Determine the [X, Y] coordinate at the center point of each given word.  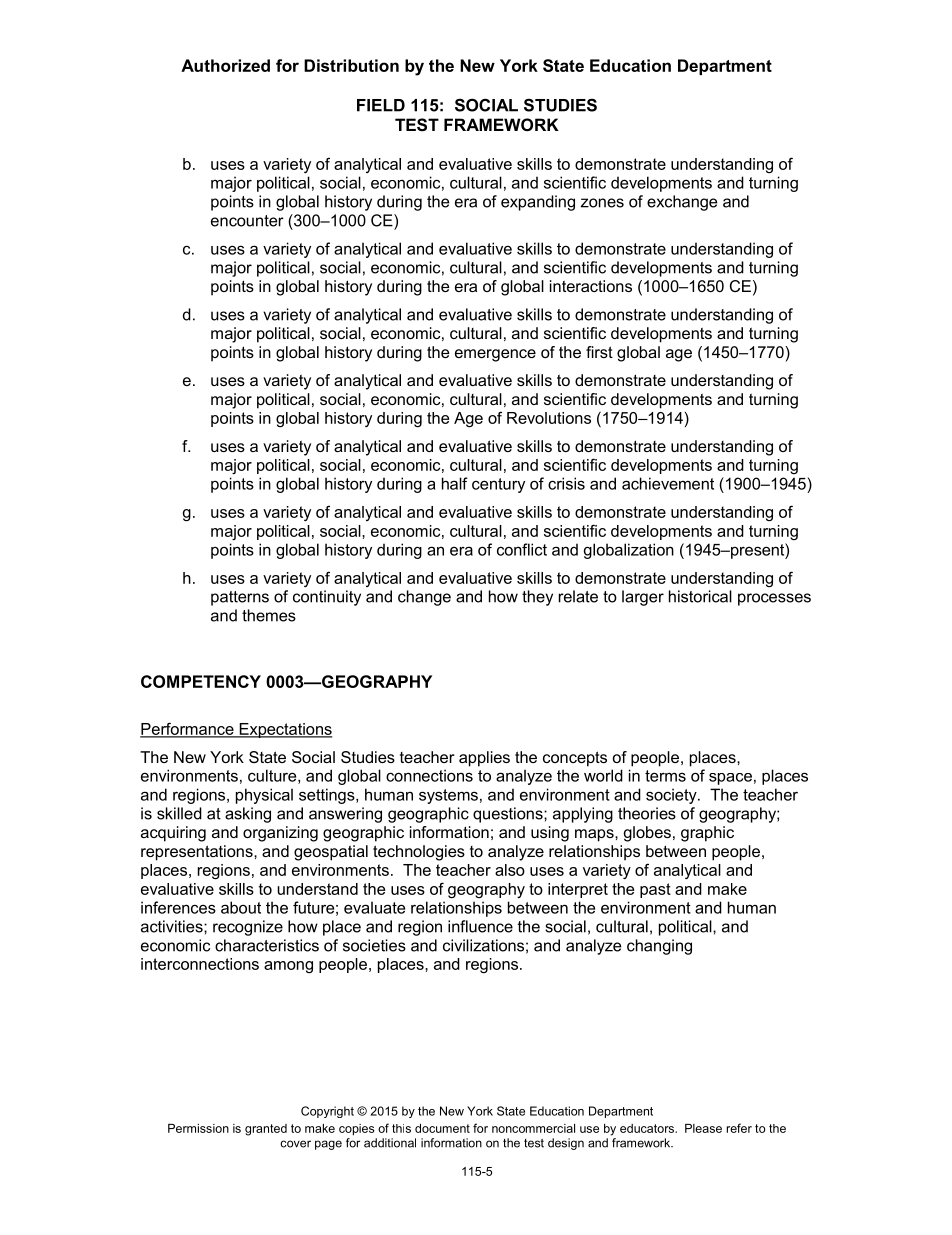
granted [266, 1130]
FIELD [381, 105]
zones [602, 203]
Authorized [225, 65]
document [442, 1128]
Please [703, 1128]
